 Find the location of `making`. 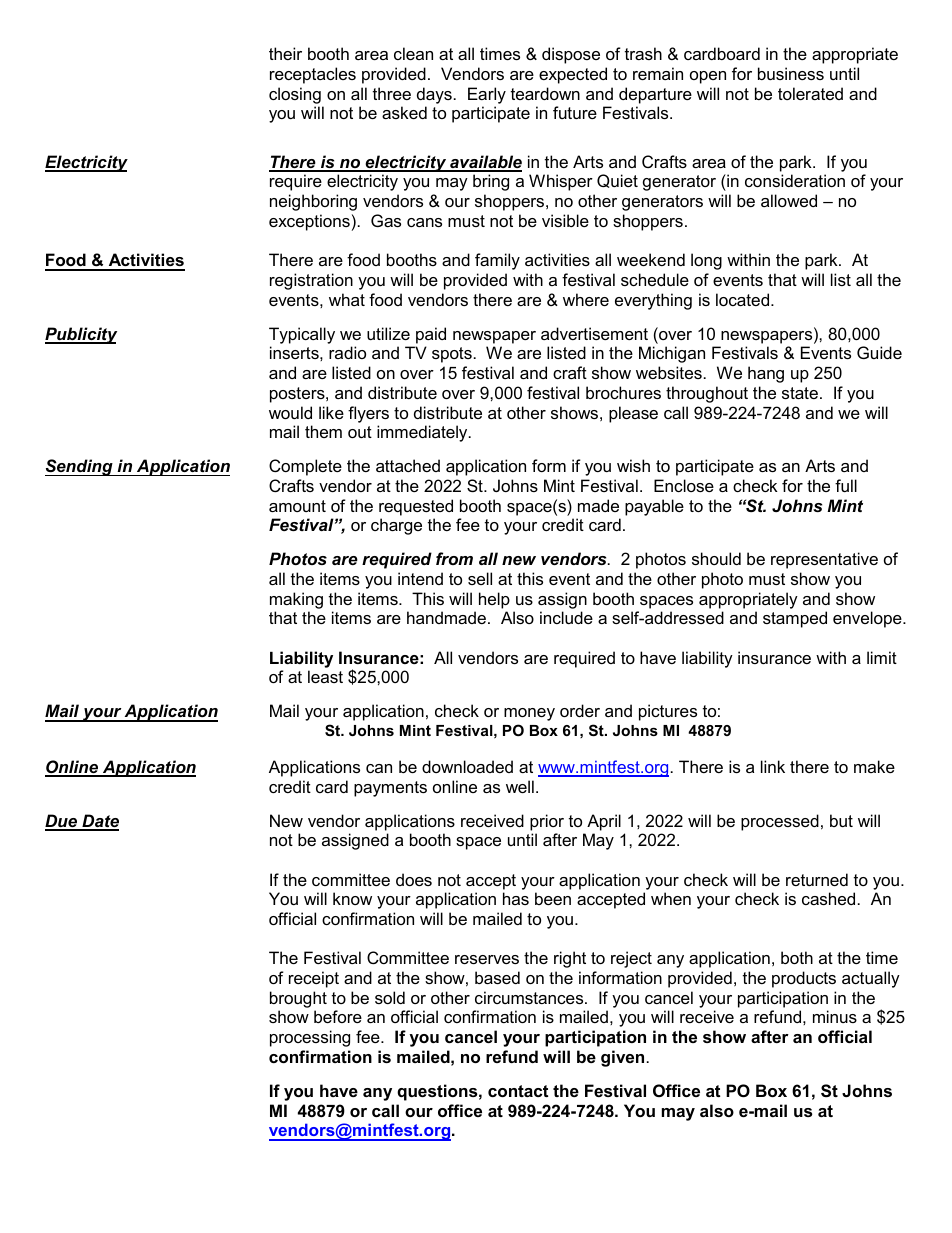

making is located at coordinates (296, 600).
